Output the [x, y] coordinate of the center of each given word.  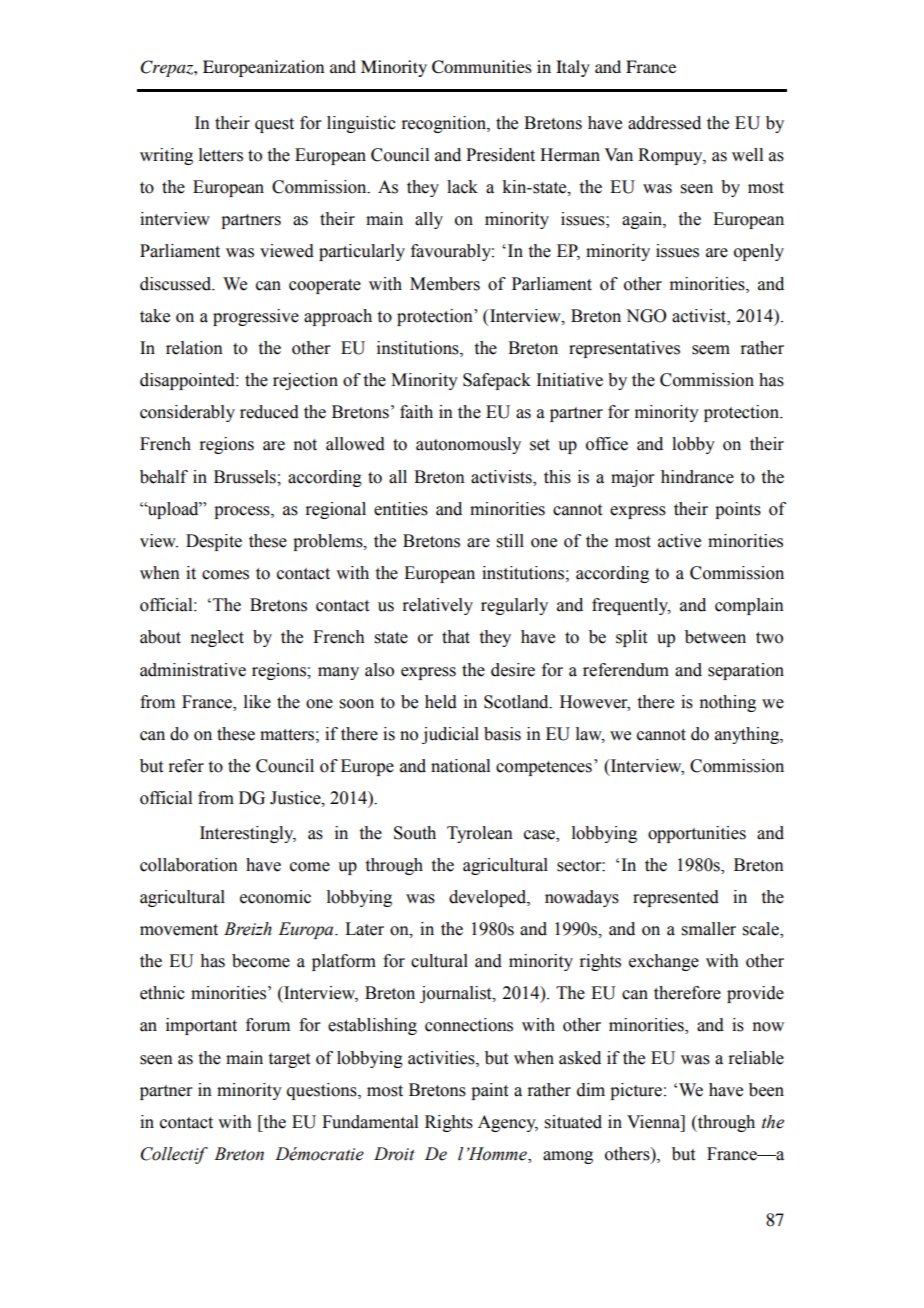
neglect [217, 638]
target [289, 1060]
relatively [437, 606]
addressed [664, 123]
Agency [508, 1123]
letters [221, 155]
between [715, 637]
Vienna [654, 1122]
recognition [444, 124]
